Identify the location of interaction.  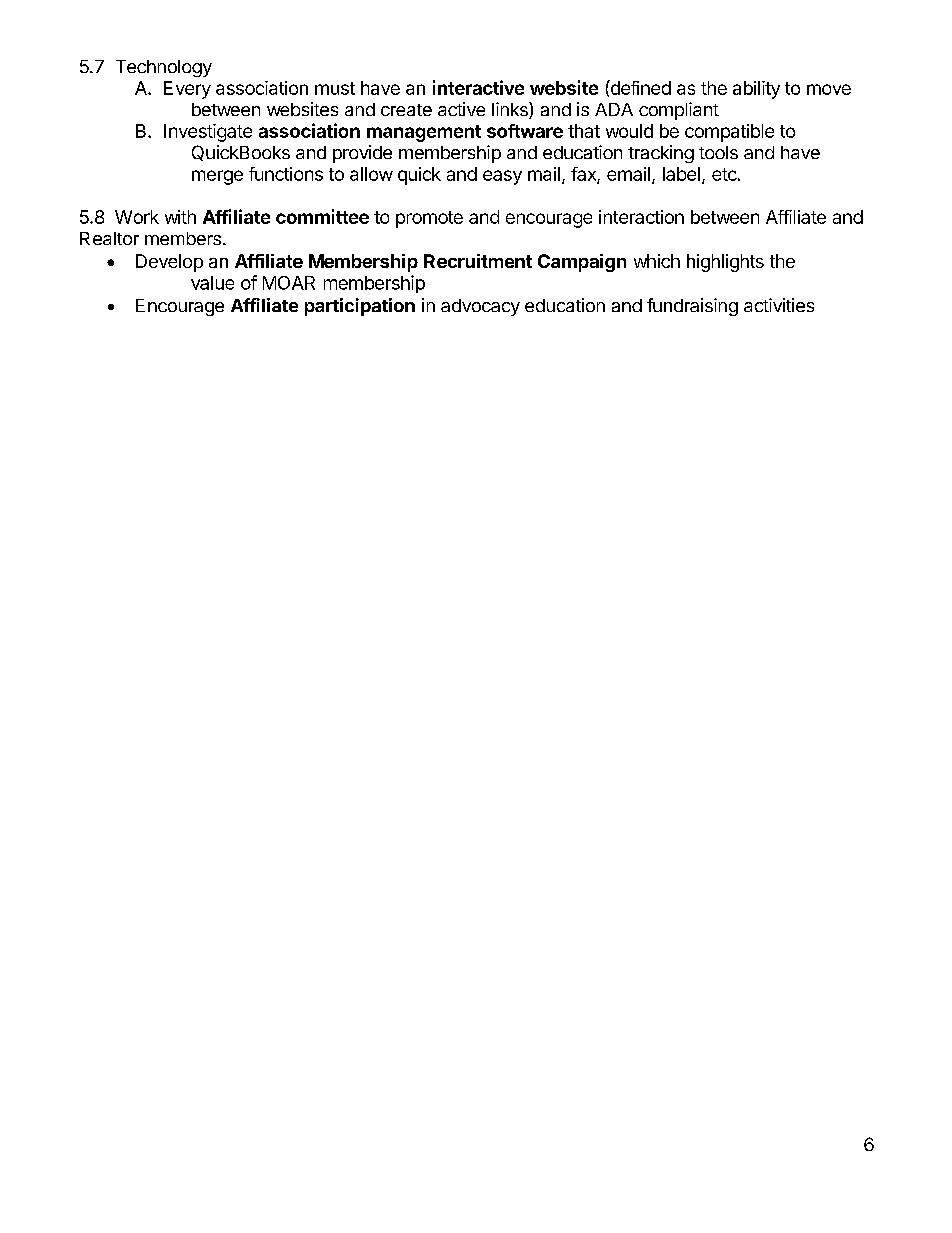
(641, 217).
